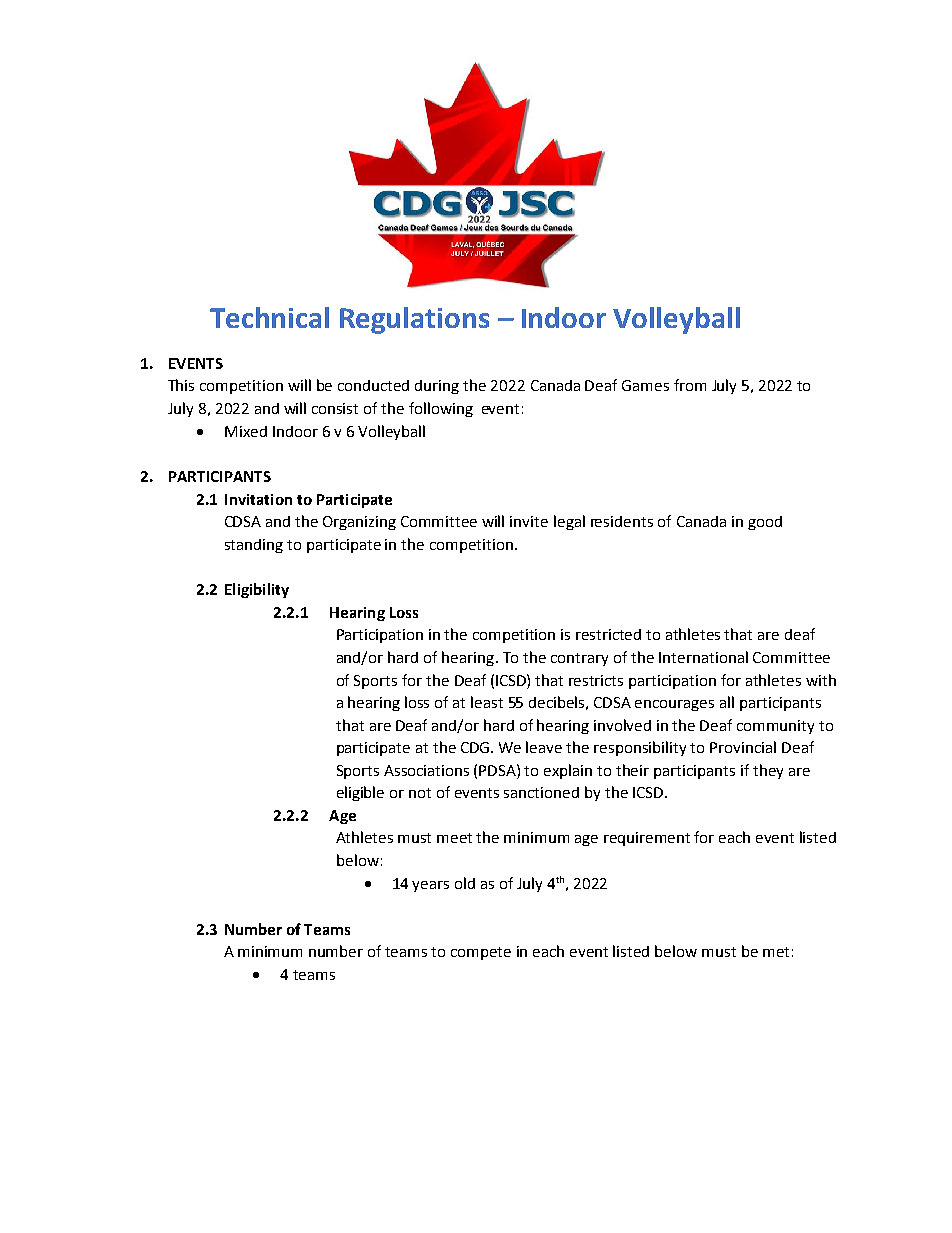 This screenshot has width=952, height=1233. I want to click on years, so click(430, 886).
